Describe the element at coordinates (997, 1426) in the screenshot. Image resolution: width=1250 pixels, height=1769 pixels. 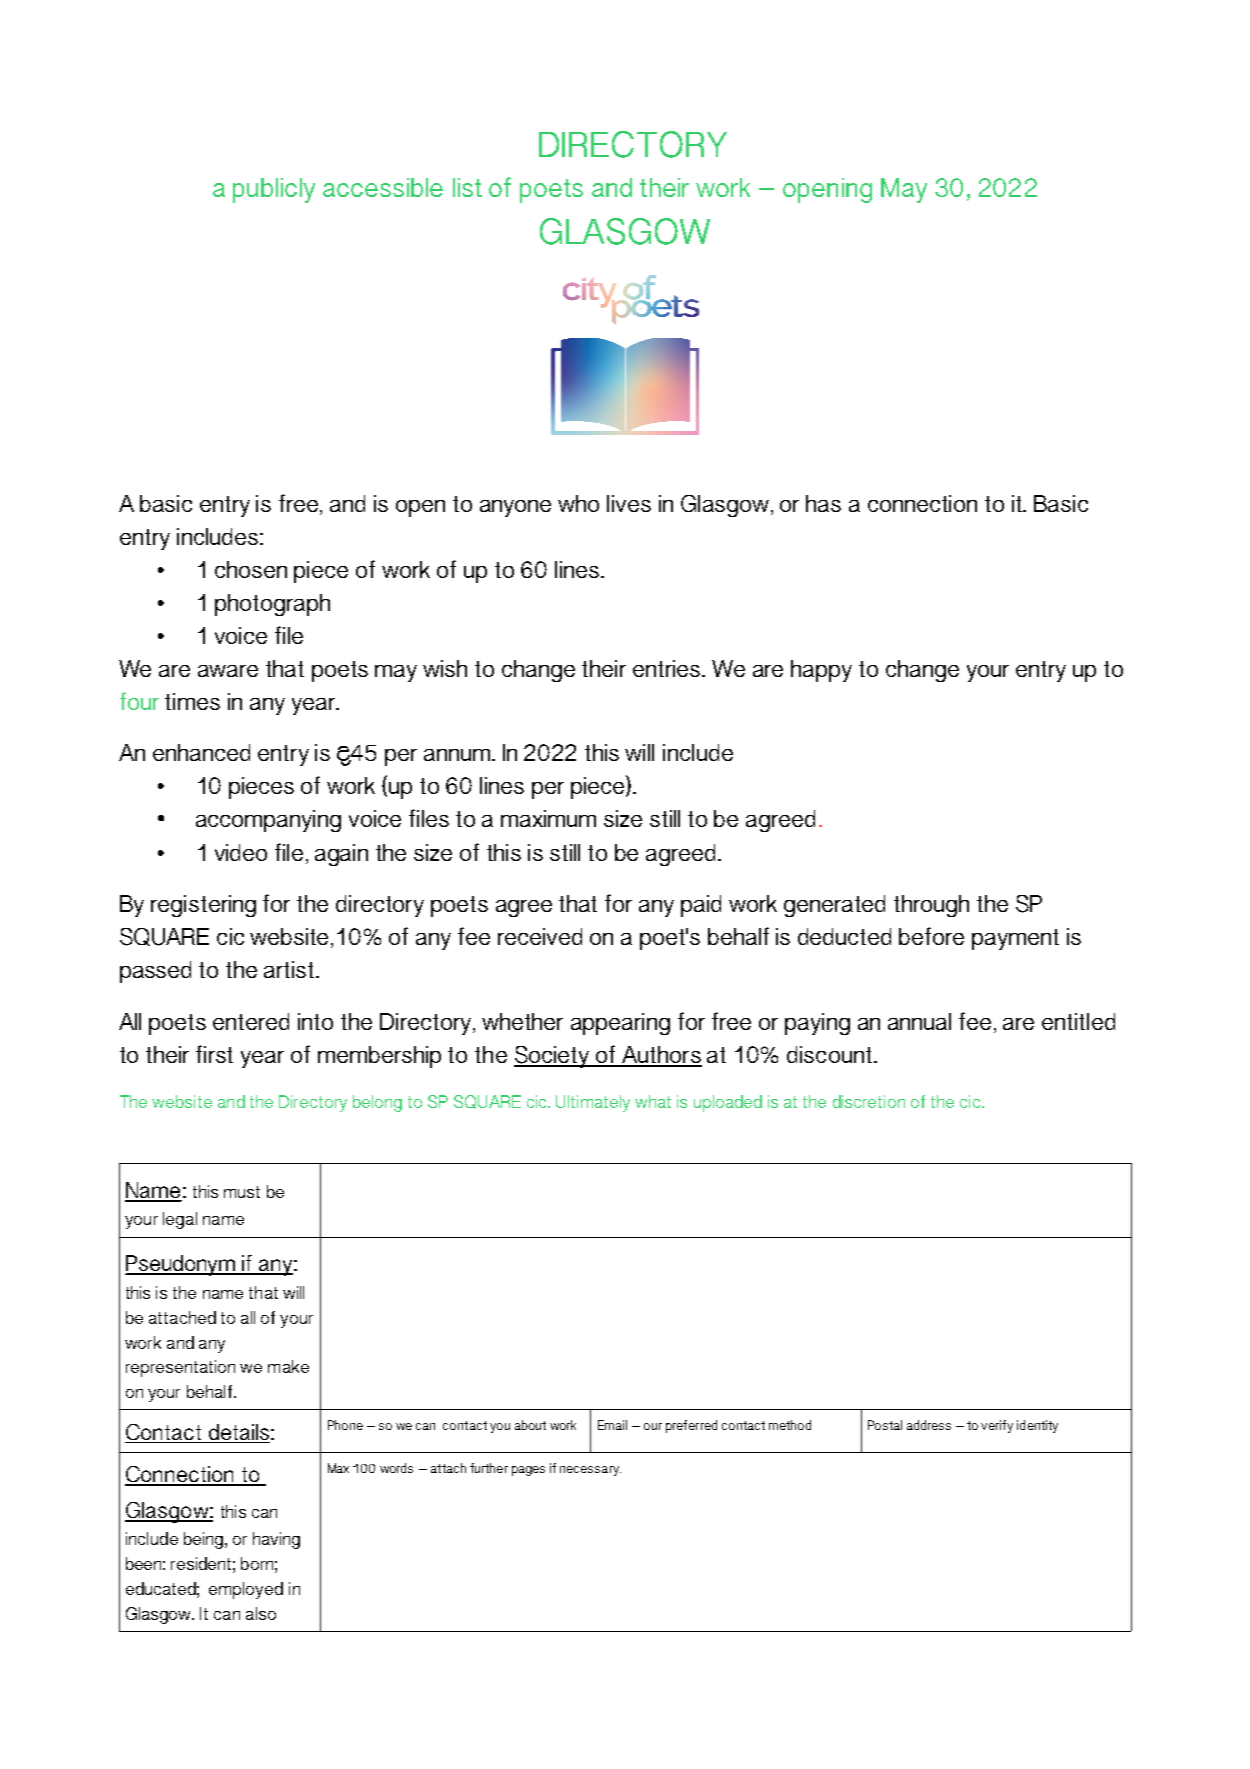
I see `verify` at that location.
